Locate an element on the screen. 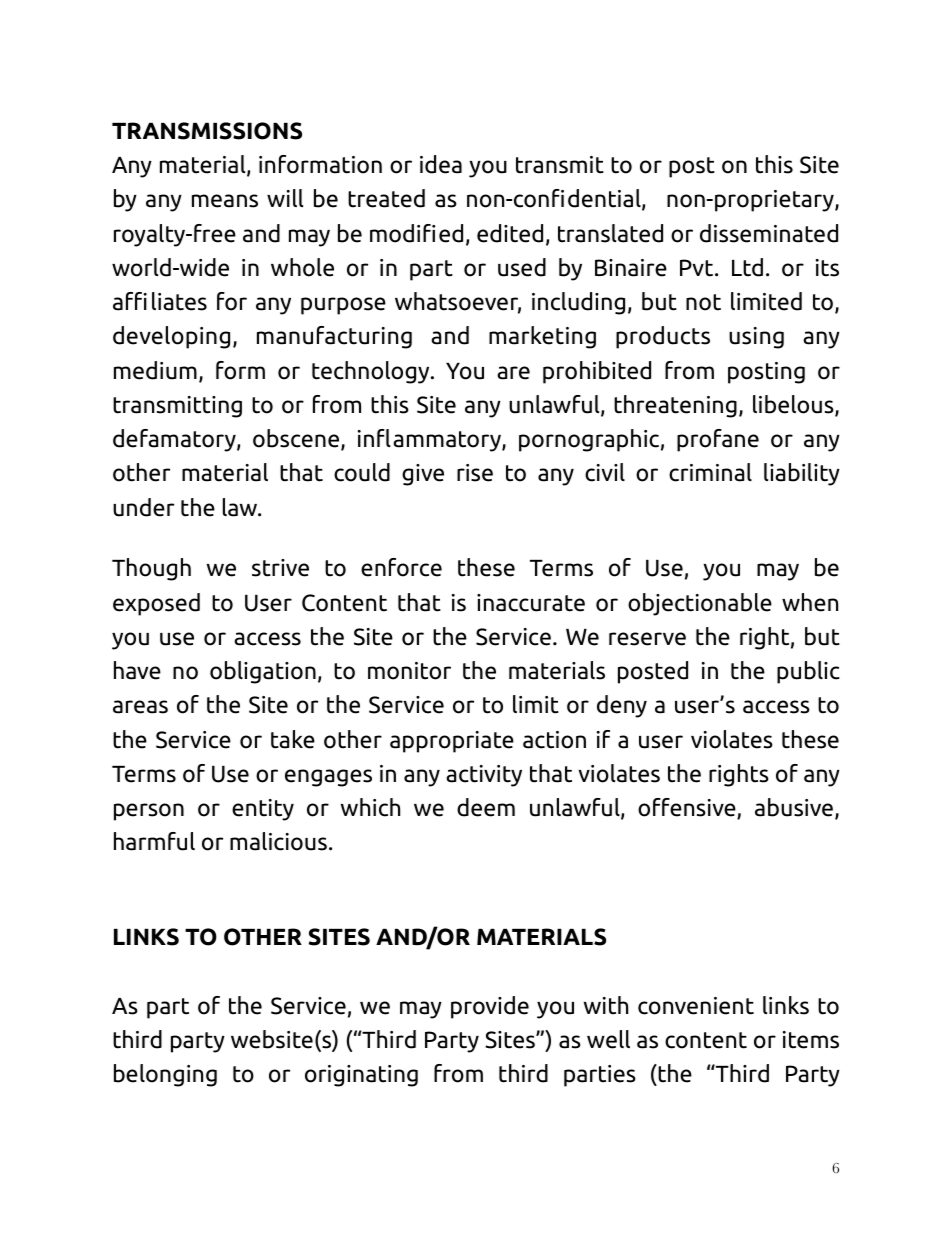 This screenshot has width=952, height=1233. idea is located at coordinates (441, 164).
